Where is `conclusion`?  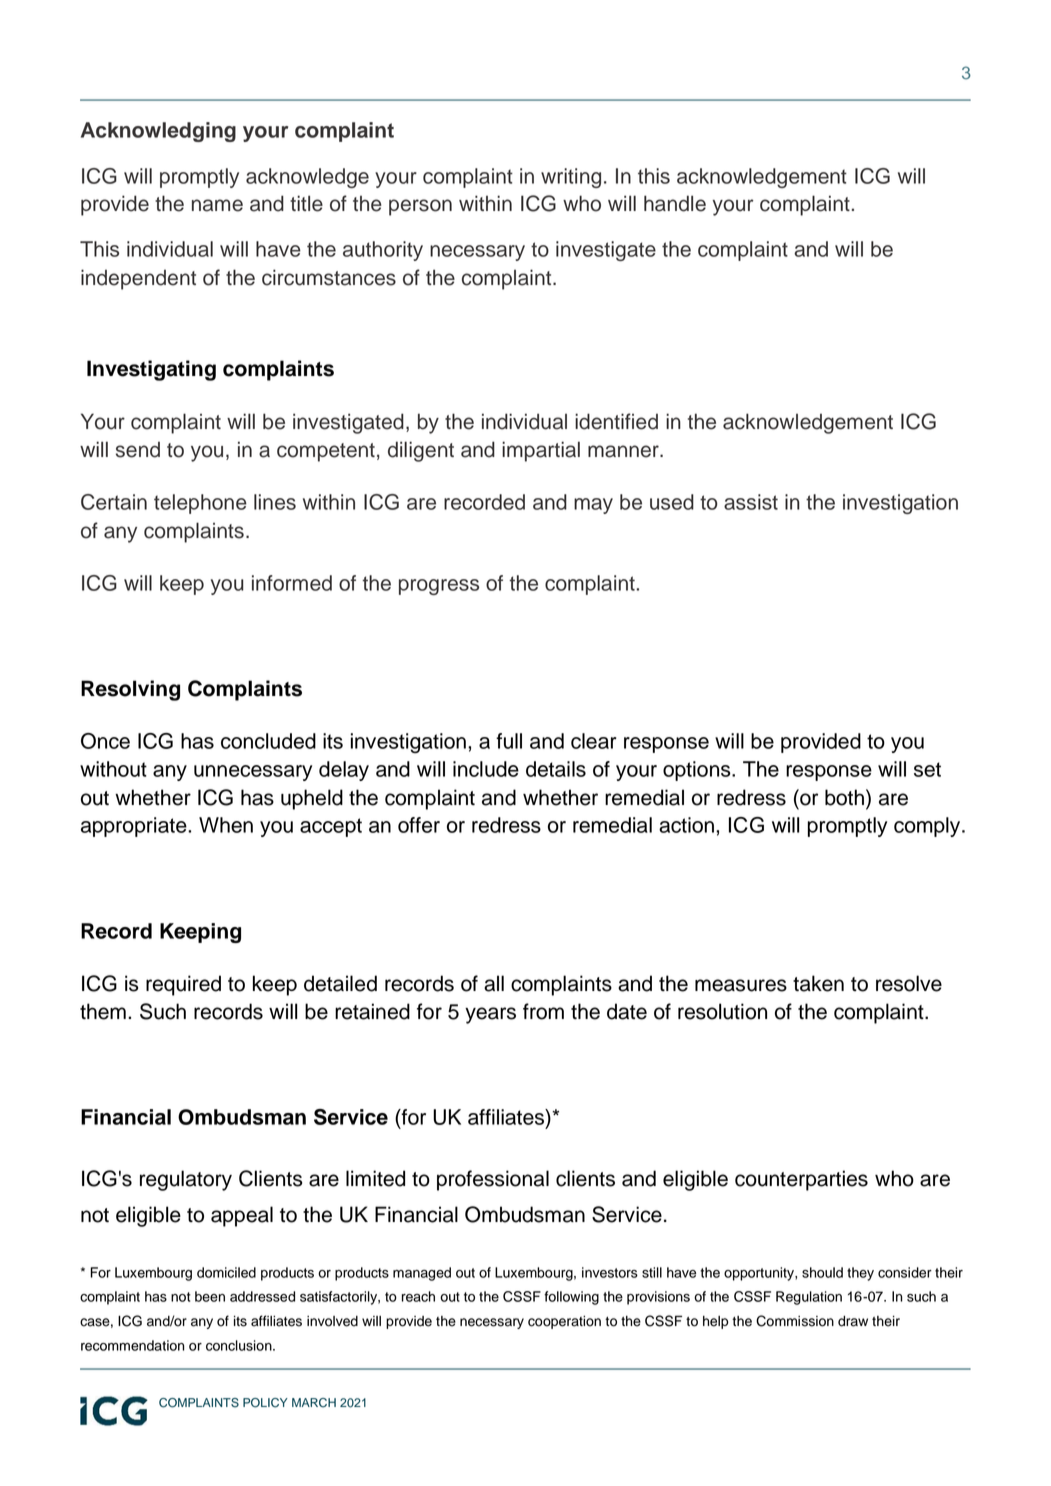 conclusion is located at coordinates (240, 1345).
